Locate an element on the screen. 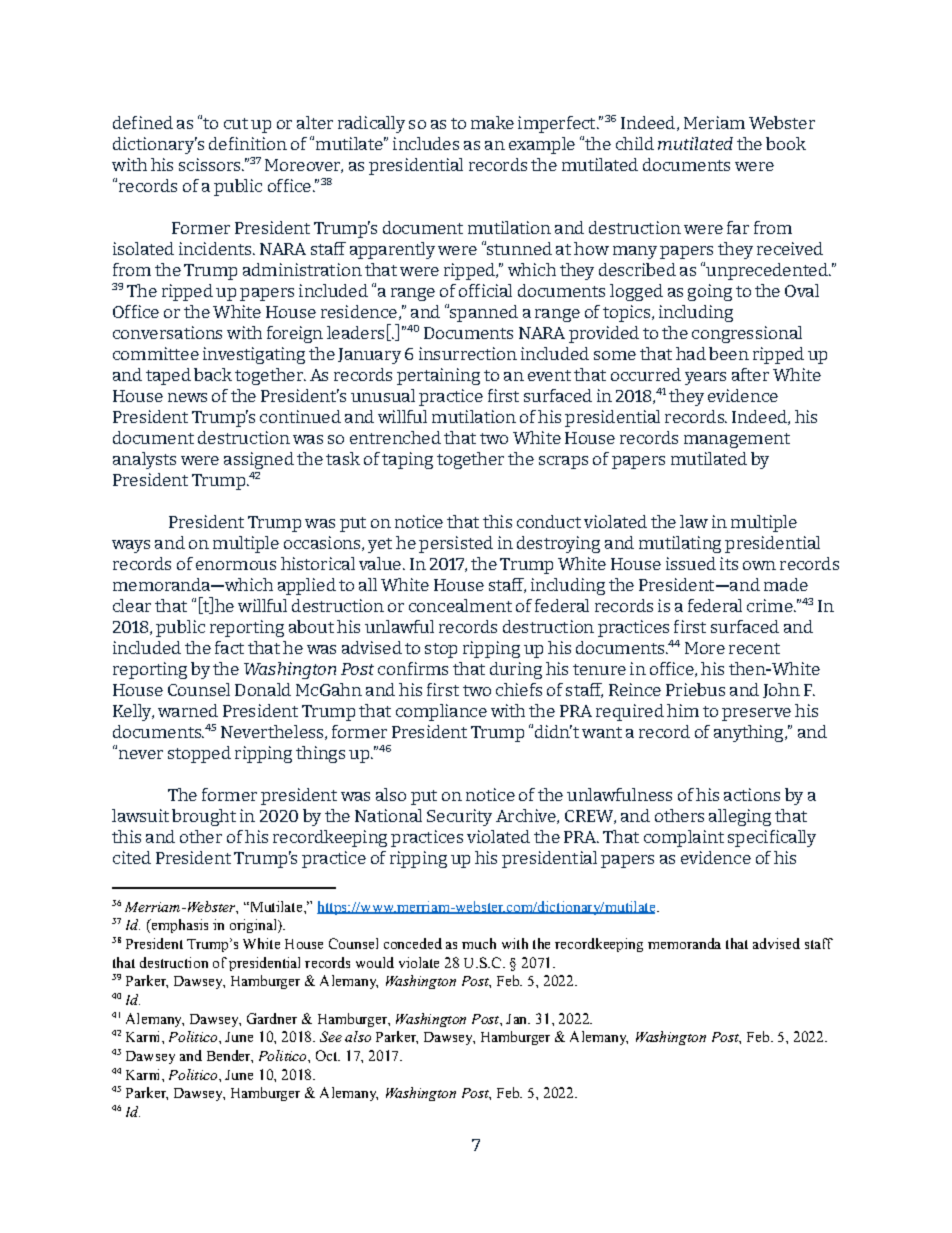  enormous is located at coordinates (236, 565).
